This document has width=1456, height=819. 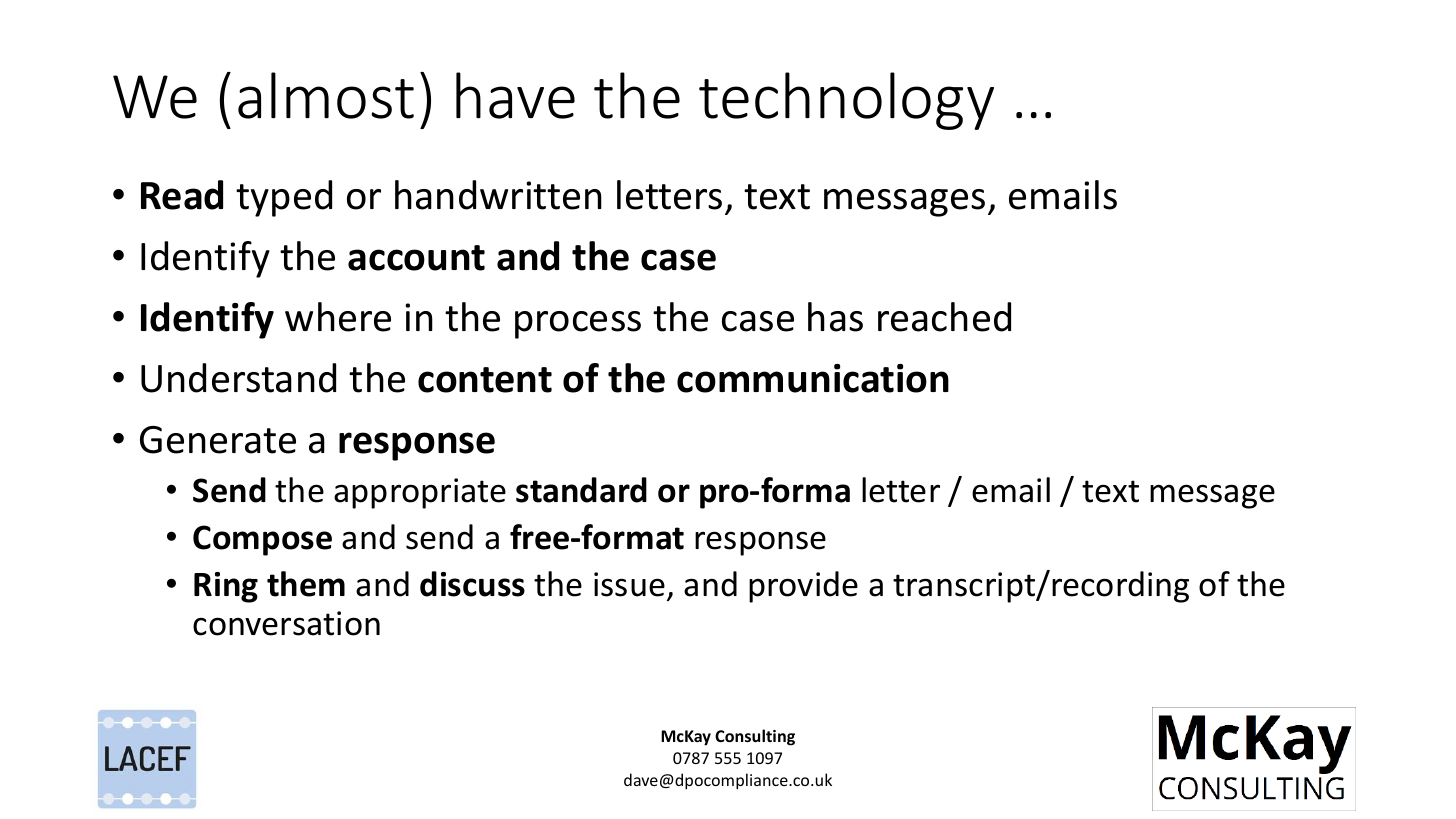 What do you see at coordinates (515, 95) in the document?
I see `have` at bounding box center [515, 95].
